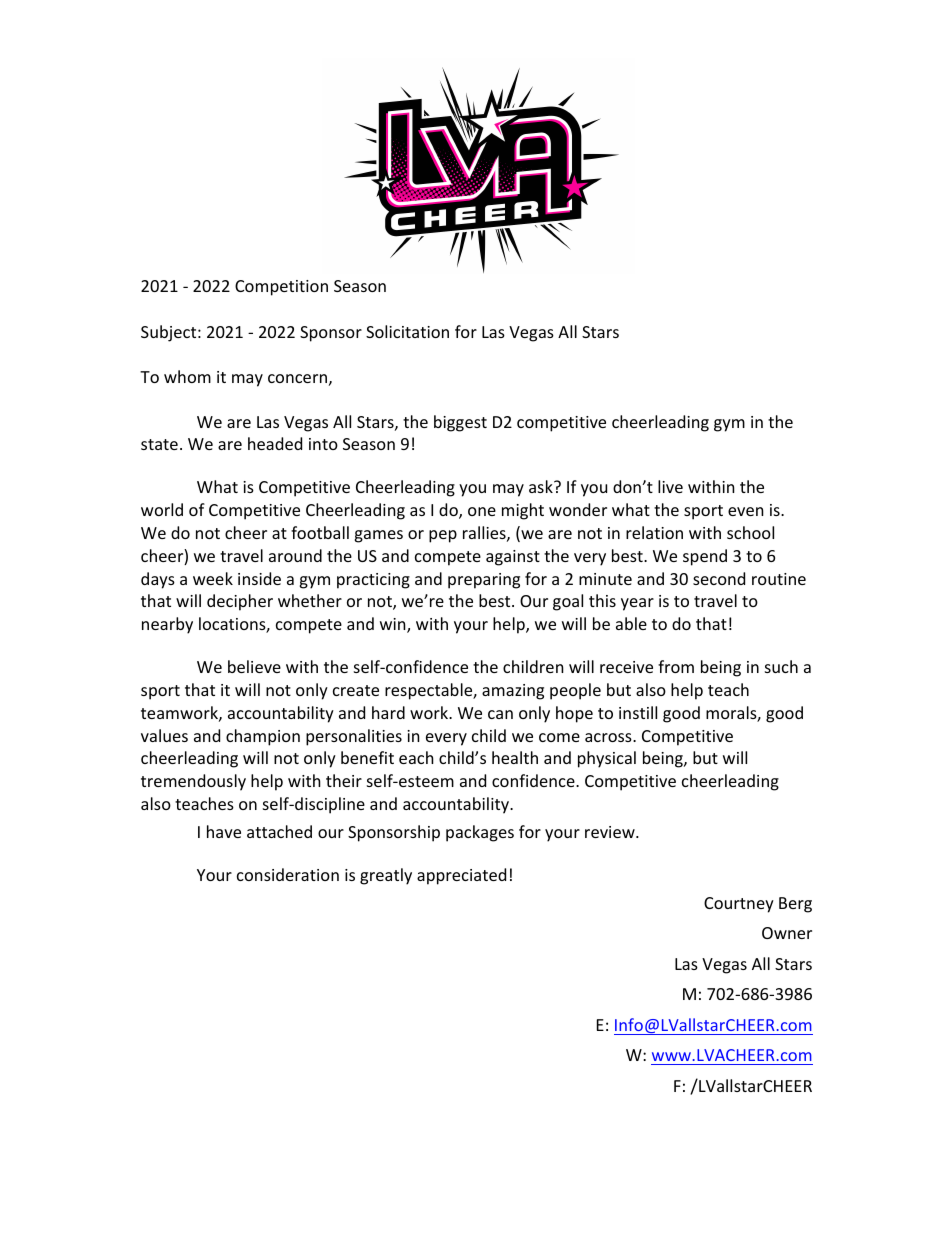 The width and height of the screenshot is (952, 1233). What do you see at coordinates (263, 737) in the screenshot?
I see `champion` at bounding box center [263, 737].
